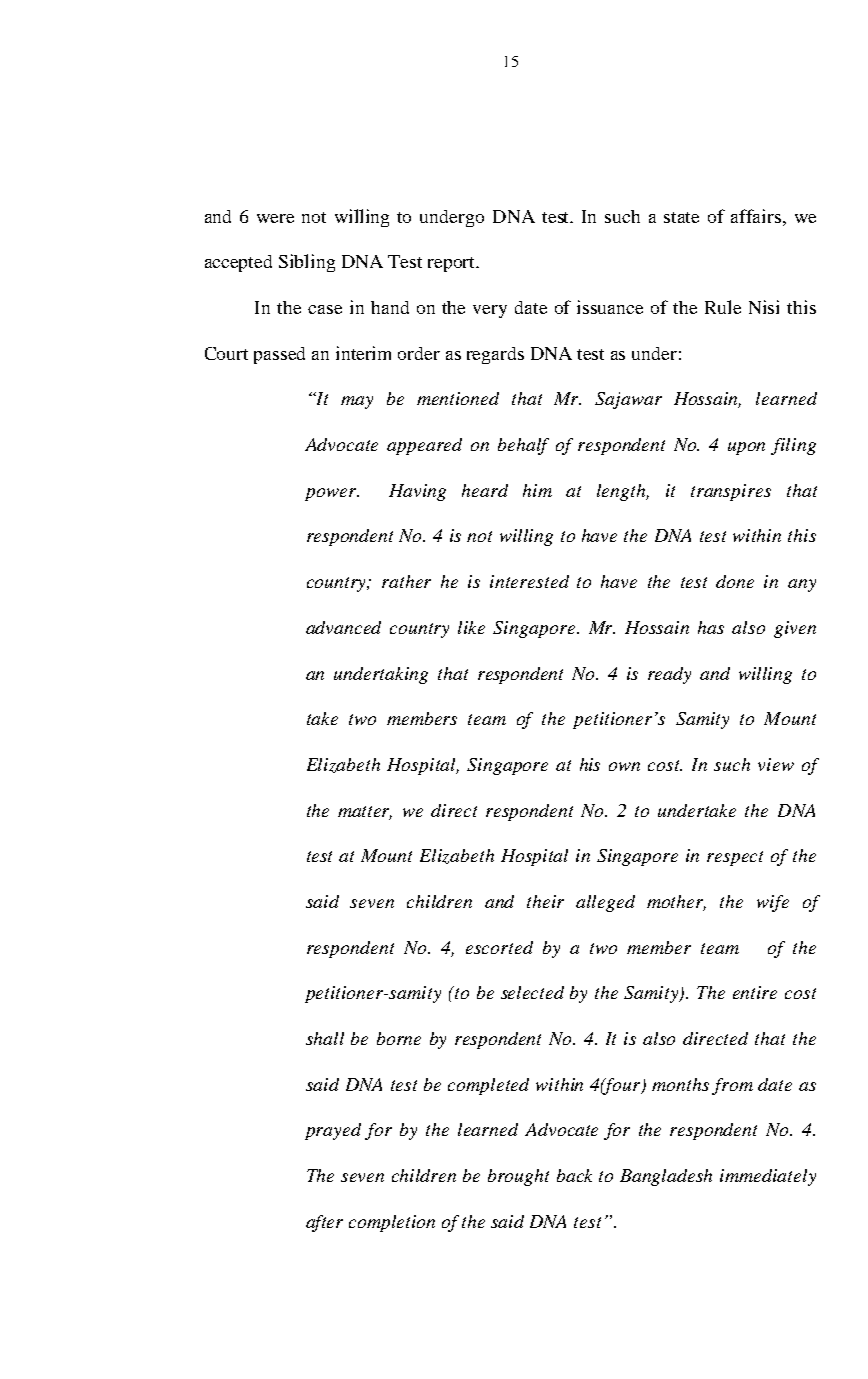 This screenshot has height=1379, width=868. What do you see at coordinates (325, 1038) in the screenshot?
I see `shall` at bounding box center [325, 1038].
